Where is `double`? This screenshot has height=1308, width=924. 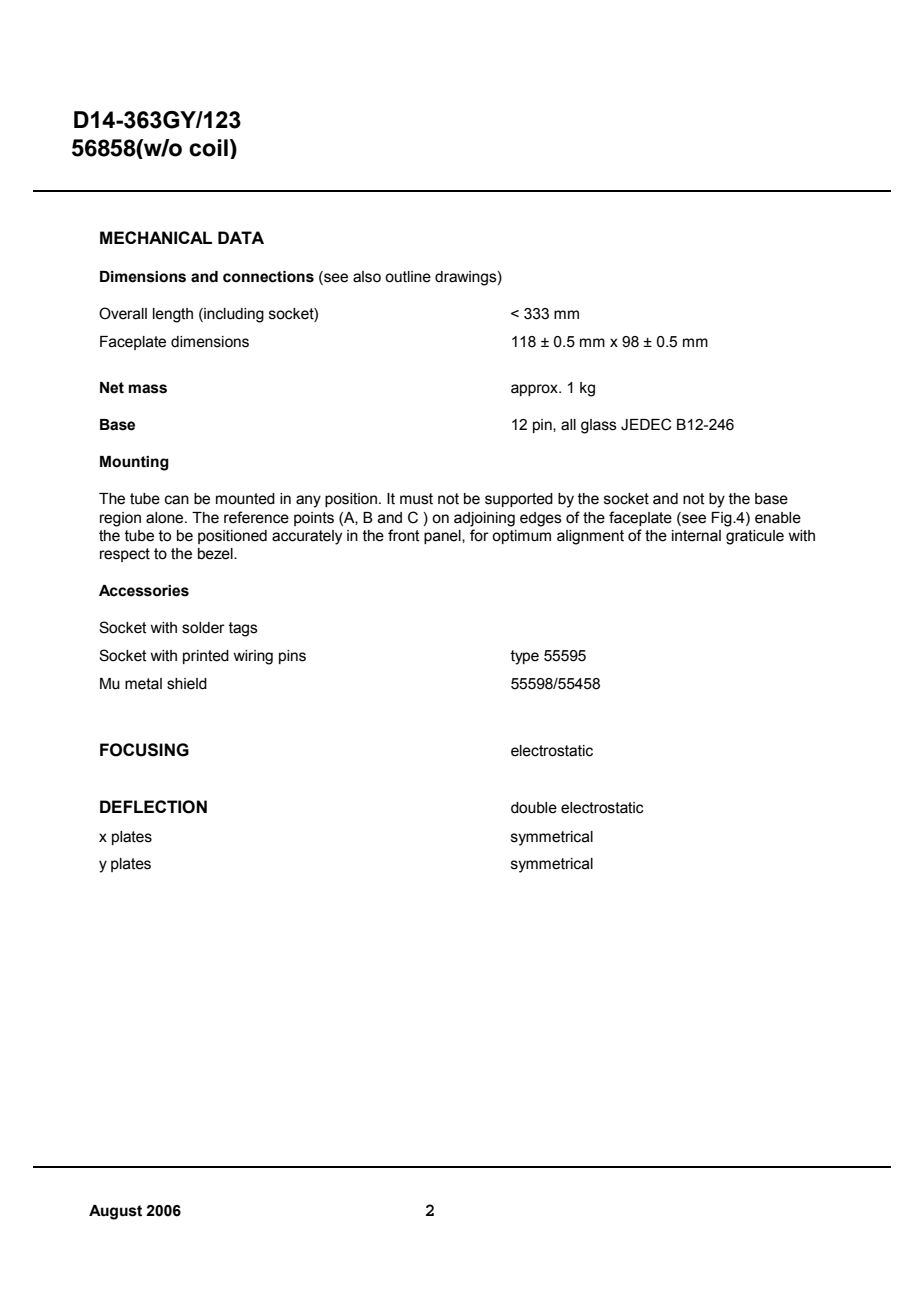
double is located at coordinates (534, 808).
